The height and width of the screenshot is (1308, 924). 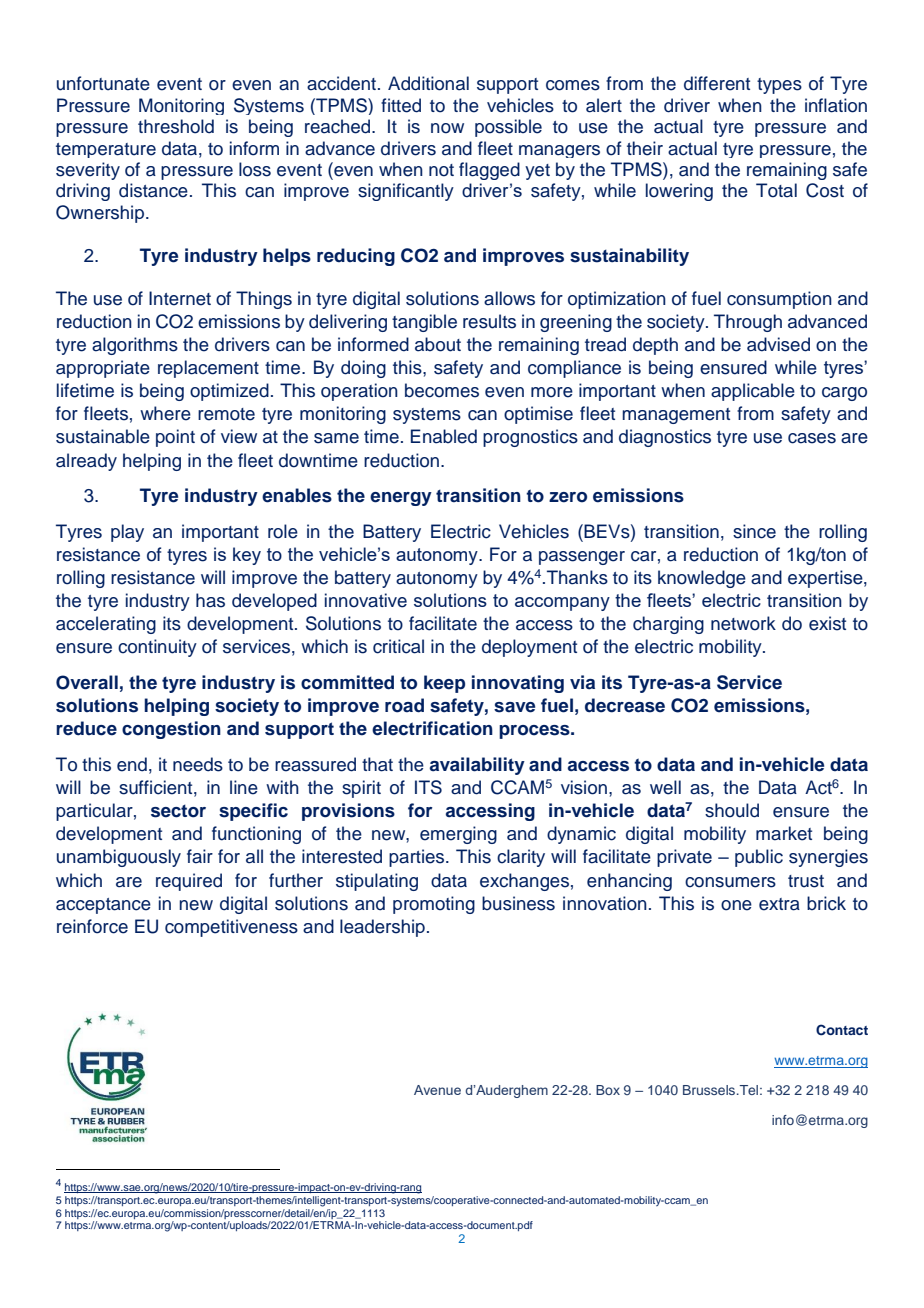 I want to click on threshold, so click(x=176, y=126).
